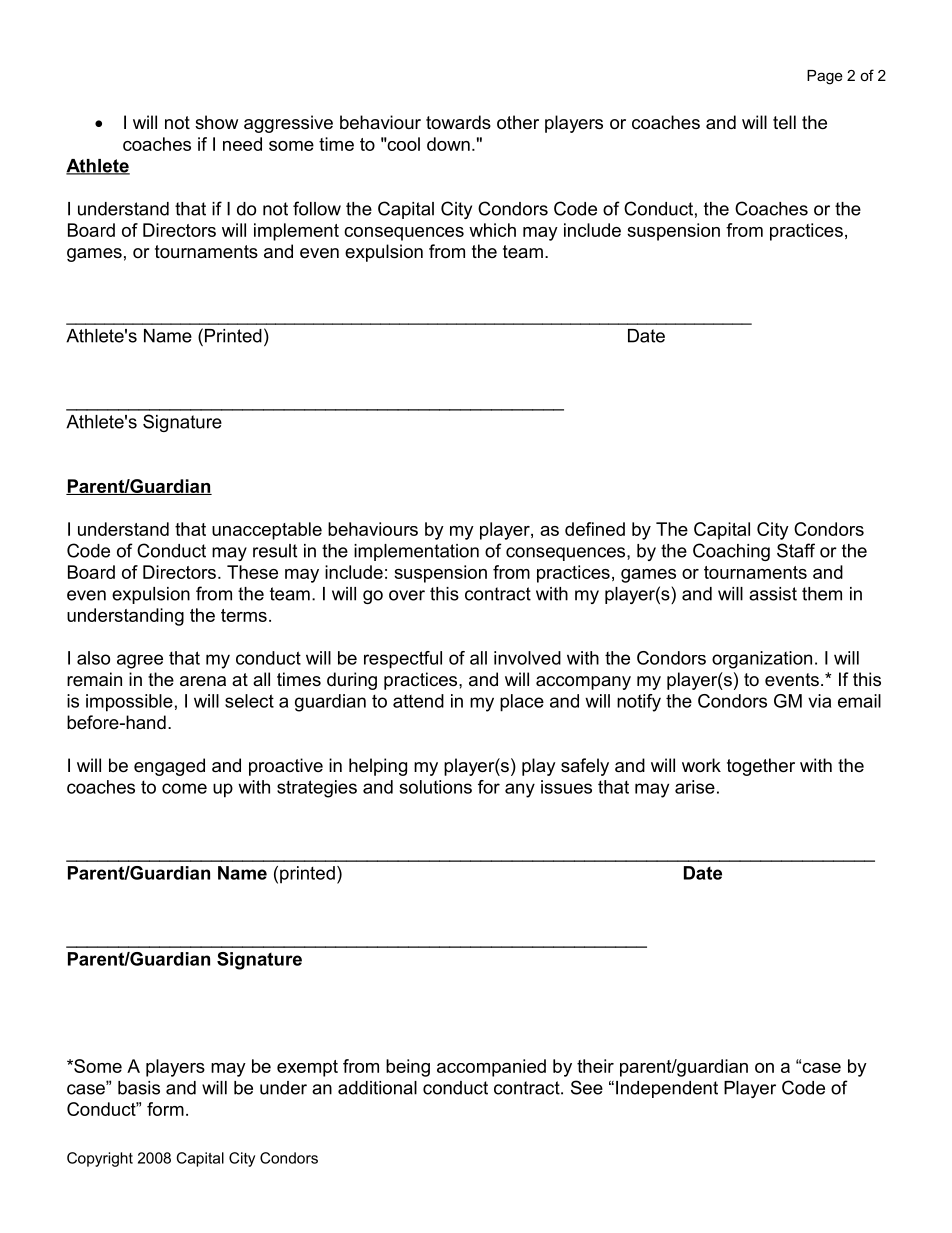 Image resolution: width=952 pixels, height=1233 pixels. What do you see at coordinates (492, 230) in the image?
I see `which` at bounding box center [492, 230].
